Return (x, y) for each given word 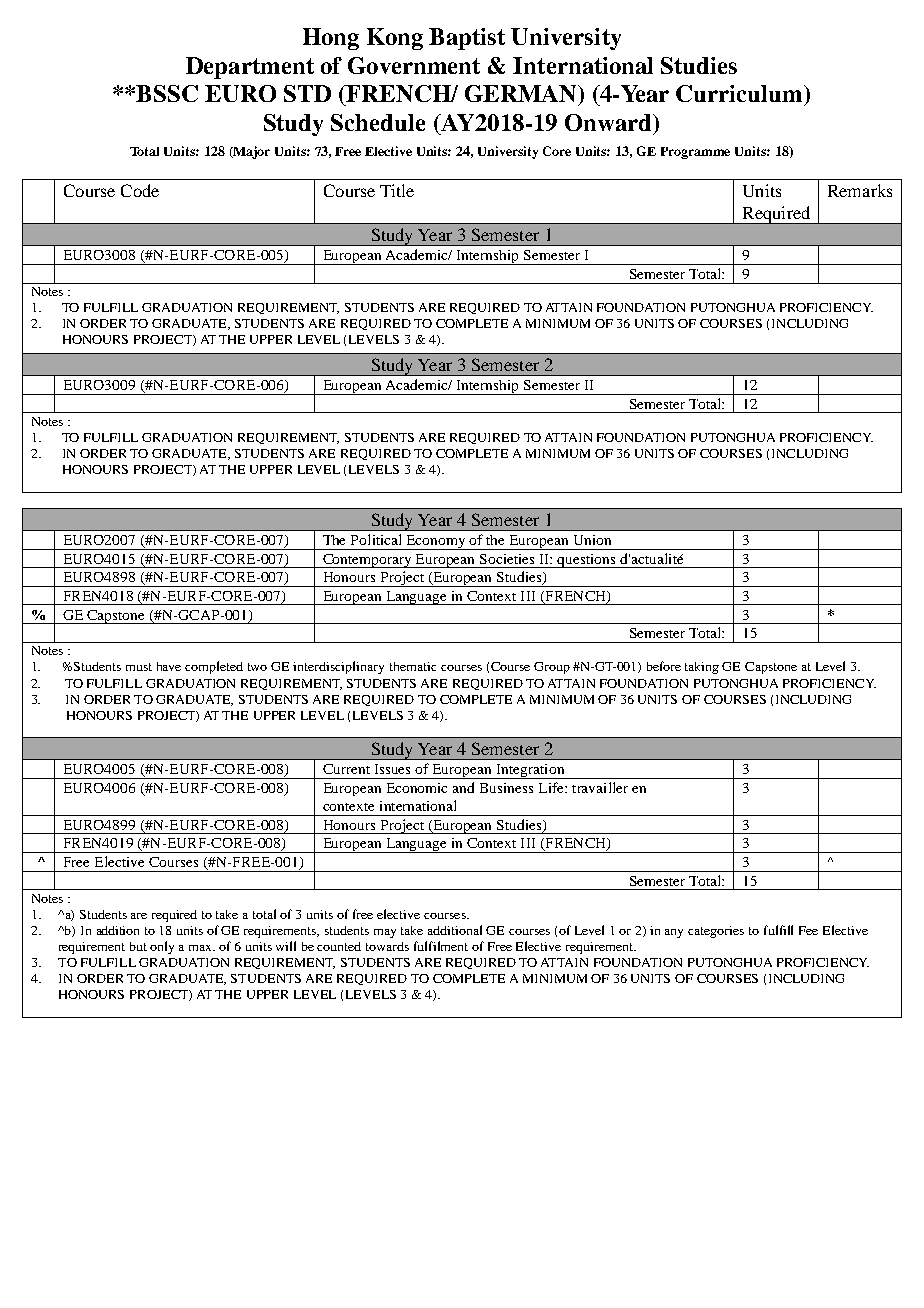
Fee (808, 930)
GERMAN (522, 93)
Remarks (860, 190)
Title (397, 190)
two (257, 667)
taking (702, 668)
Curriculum (740, 93)
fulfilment (441, 946)
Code (140, 190)
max (202, 948)
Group (552, 668)
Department (250, 68)
